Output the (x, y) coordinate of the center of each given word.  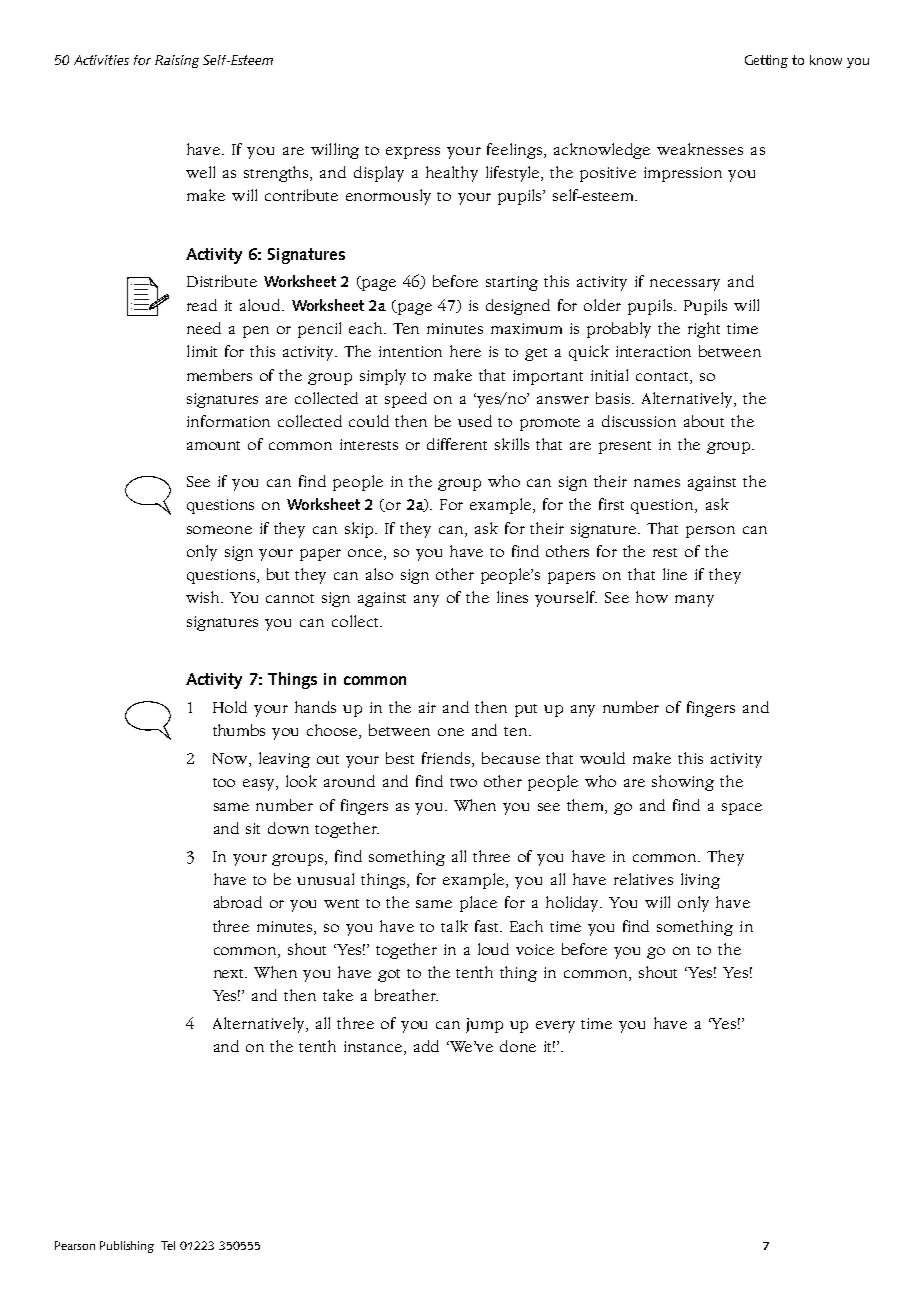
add (426, 1046)
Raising (177, 61)
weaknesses (700, 149)
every (555, 1027)
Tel (168, 1245)
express (413, 153)
